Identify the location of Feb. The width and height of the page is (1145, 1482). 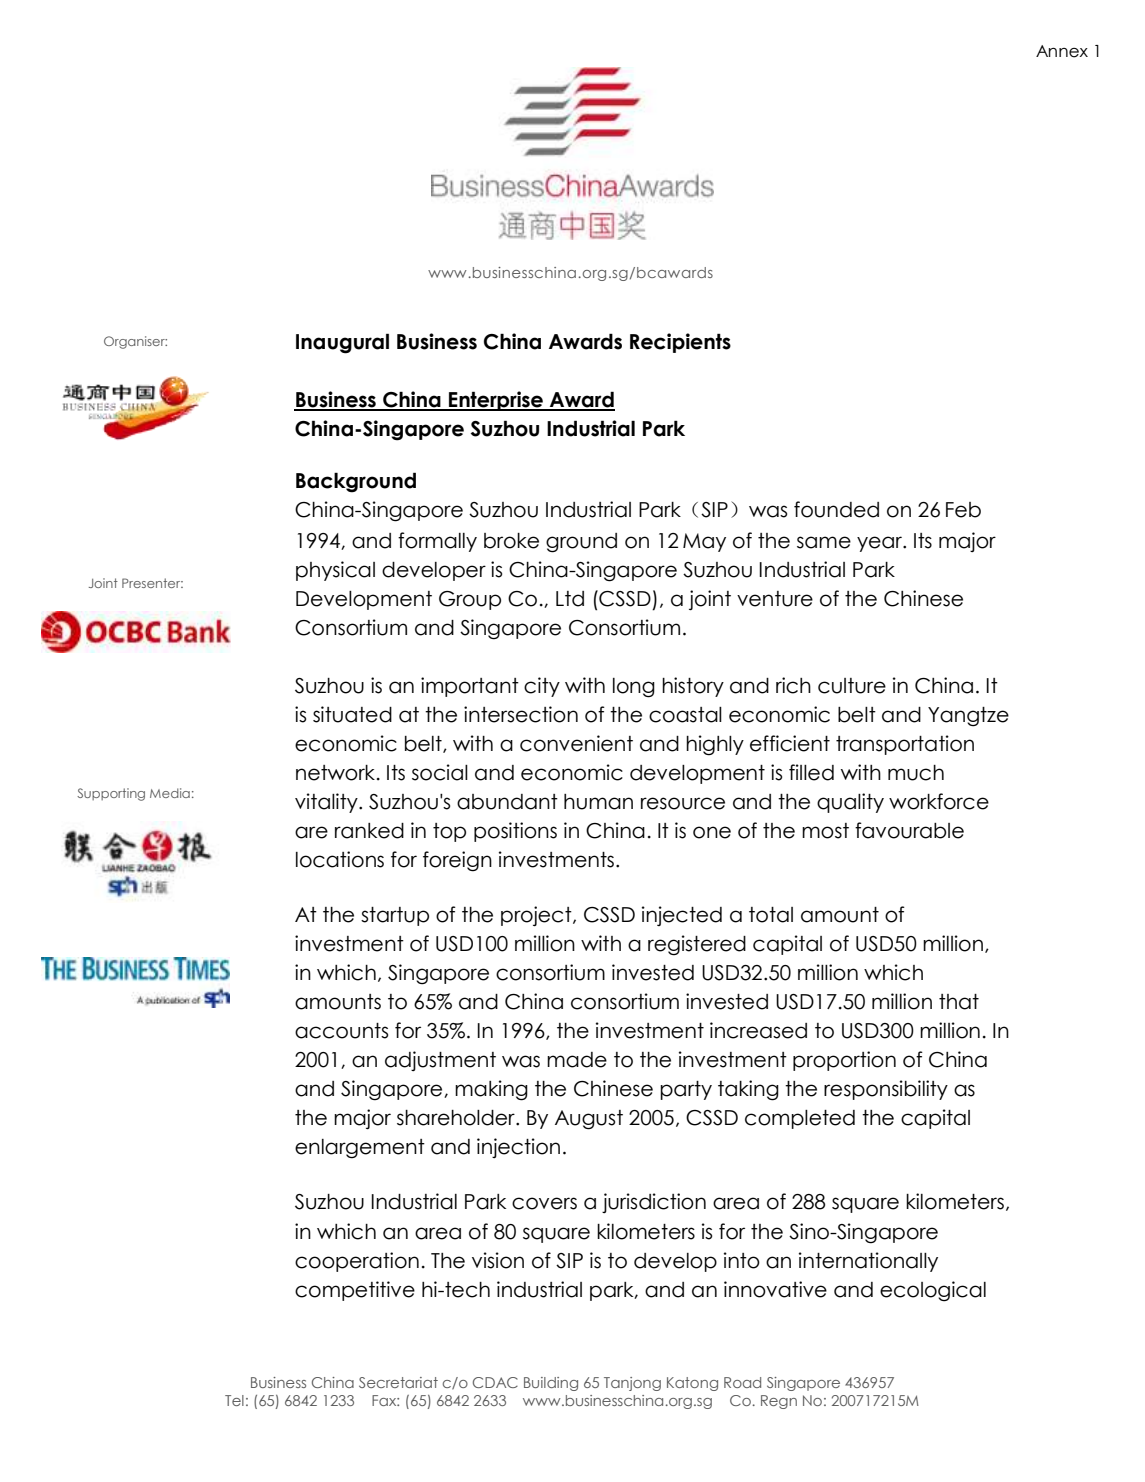
(963, 510).
